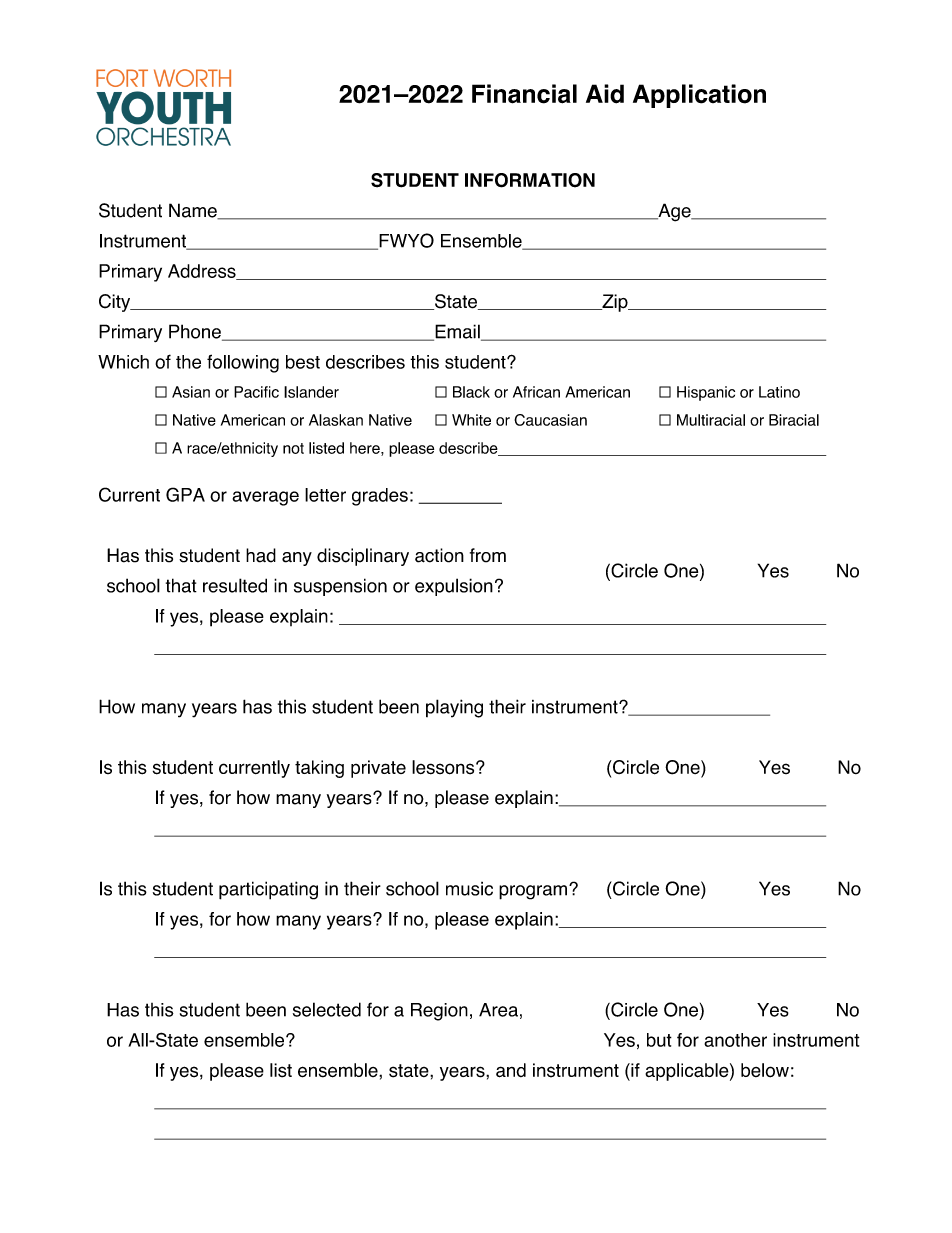  What do you see at coordinates (256, 392) in the screenshot?
I see `Pacific` at bounding box center [256, 392].
